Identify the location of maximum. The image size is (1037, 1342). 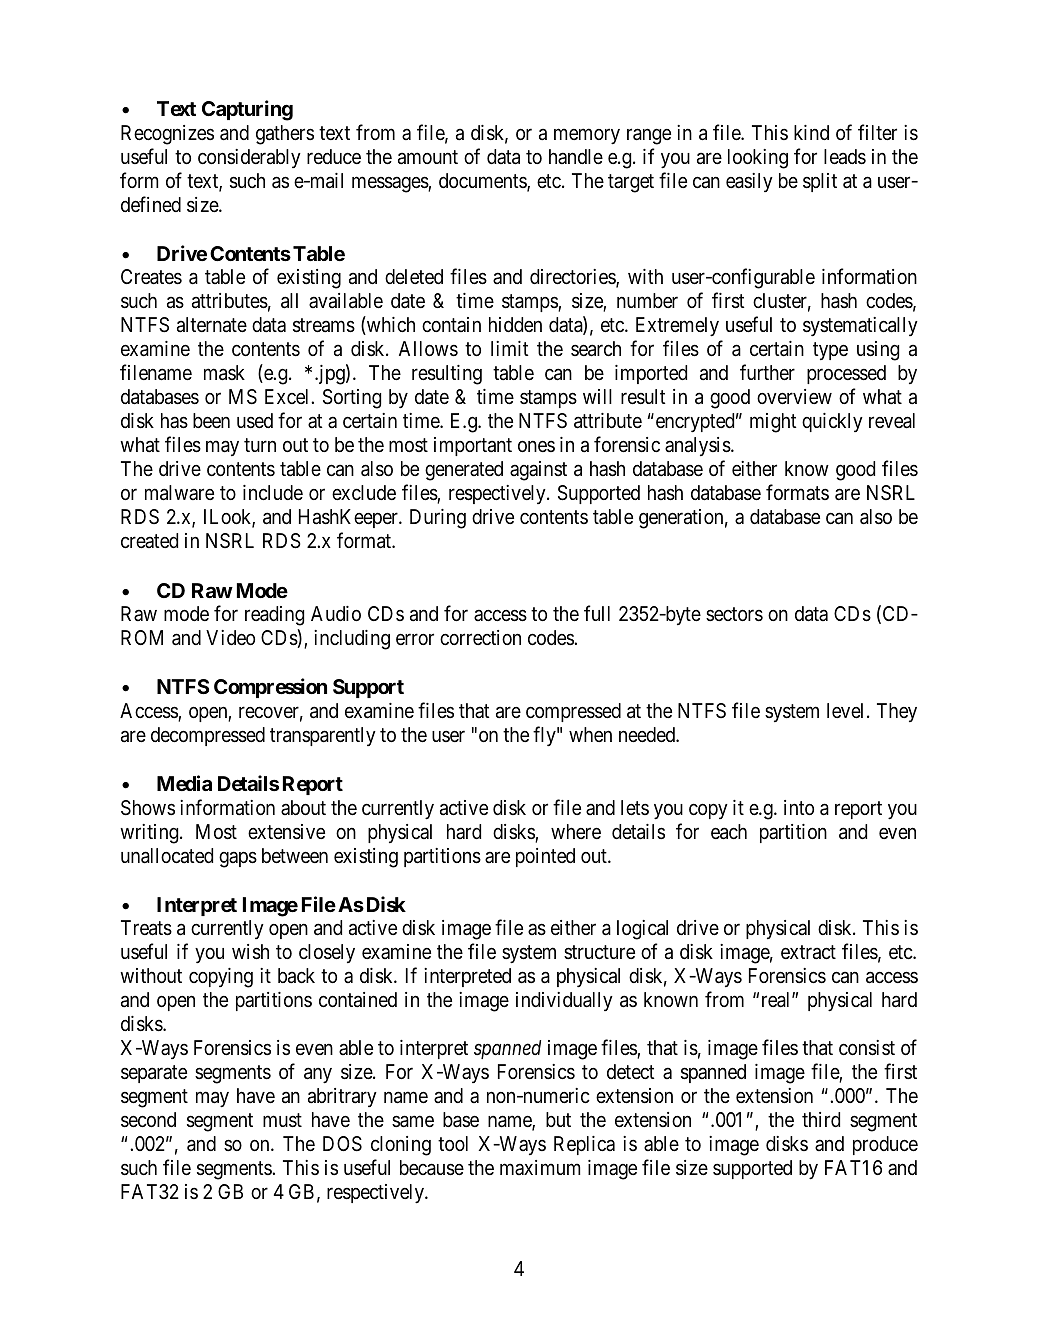
(540, 1167).
